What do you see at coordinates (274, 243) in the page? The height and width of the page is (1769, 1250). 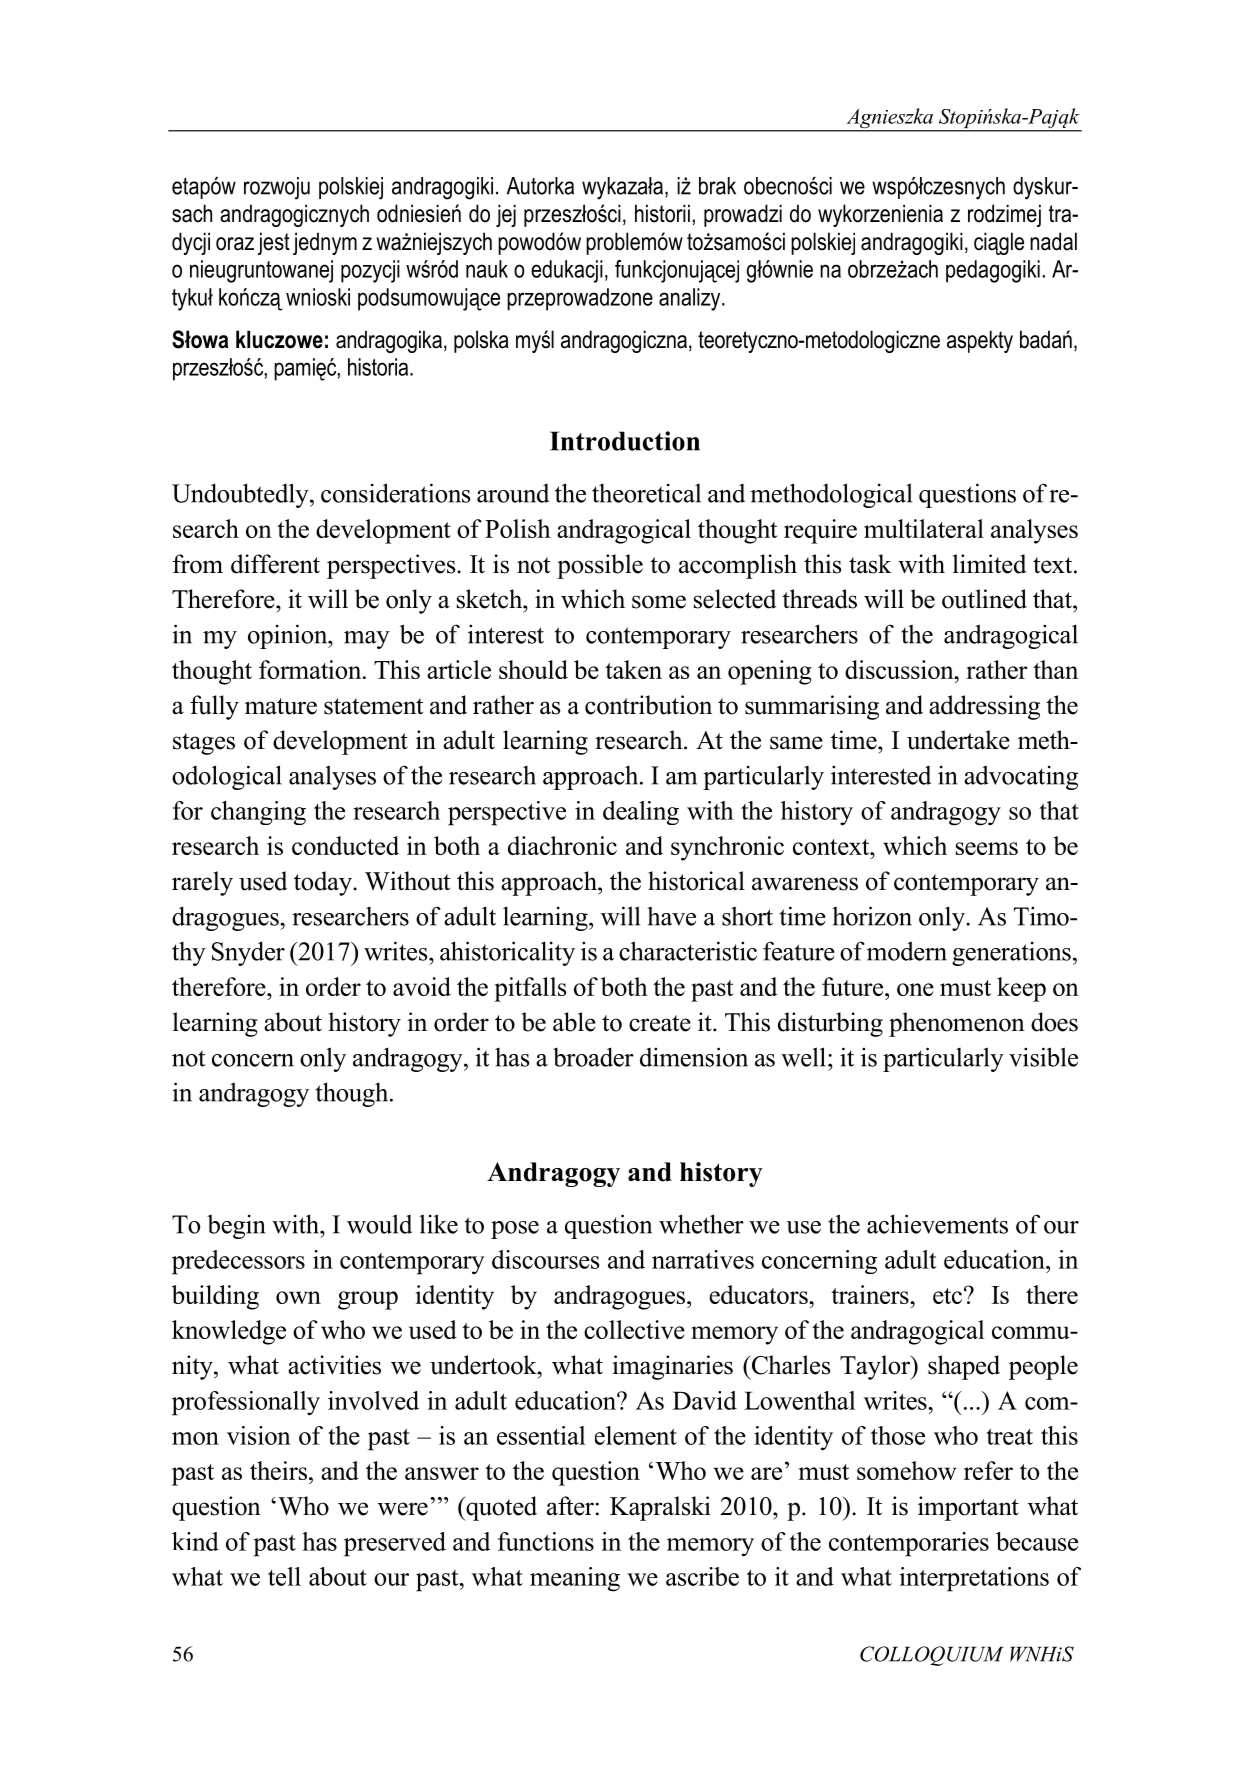 I see `jest` at bounding box center [274, 243].
